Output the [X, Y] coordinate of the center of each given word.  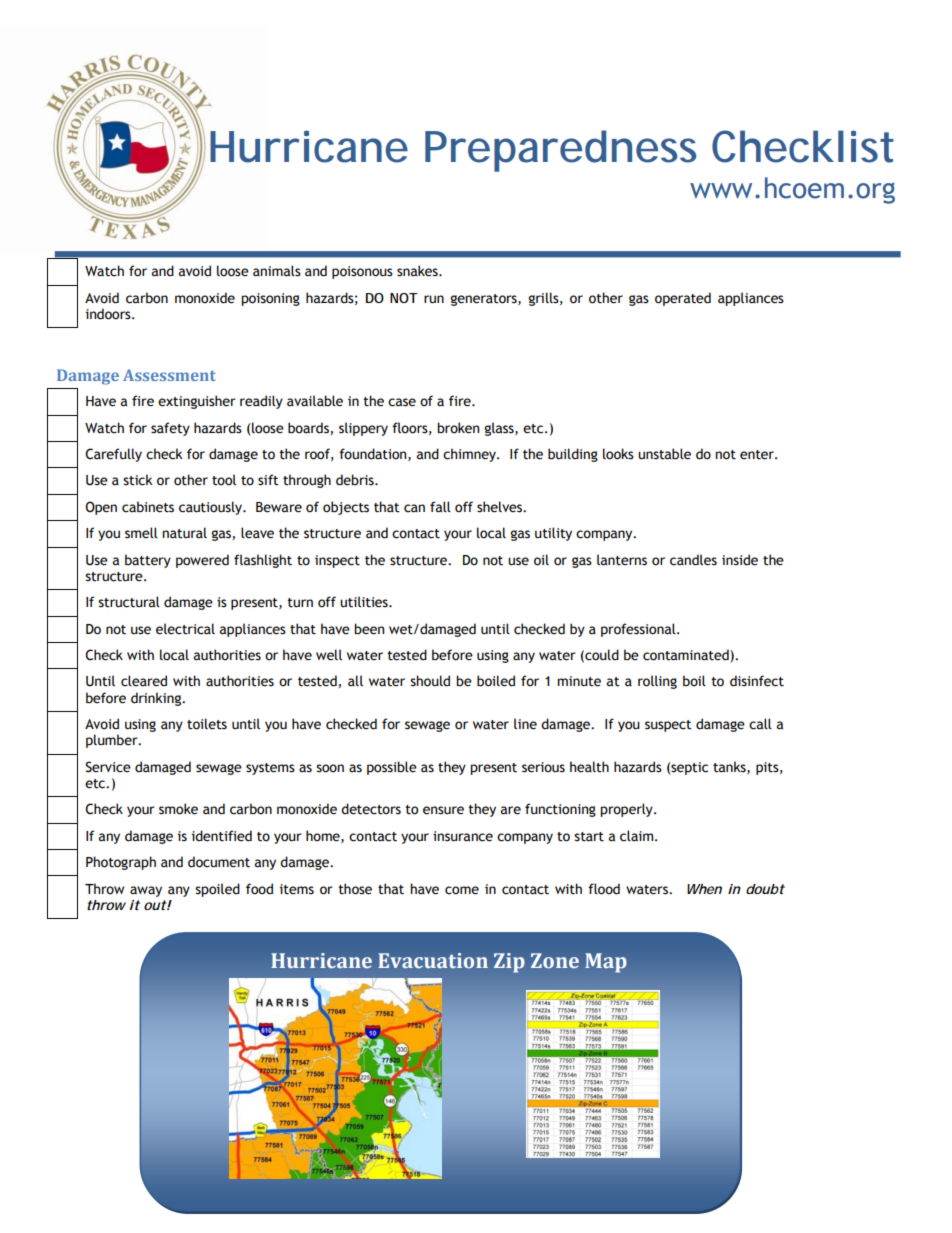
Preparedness [561, 151]
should [430, 681]
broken [458, 428]
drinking [157, 699]
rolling [657, 682]
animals [277, 271]
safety [170, 429]
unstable [664, 454]
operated [683, 299]
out [155, 905]
